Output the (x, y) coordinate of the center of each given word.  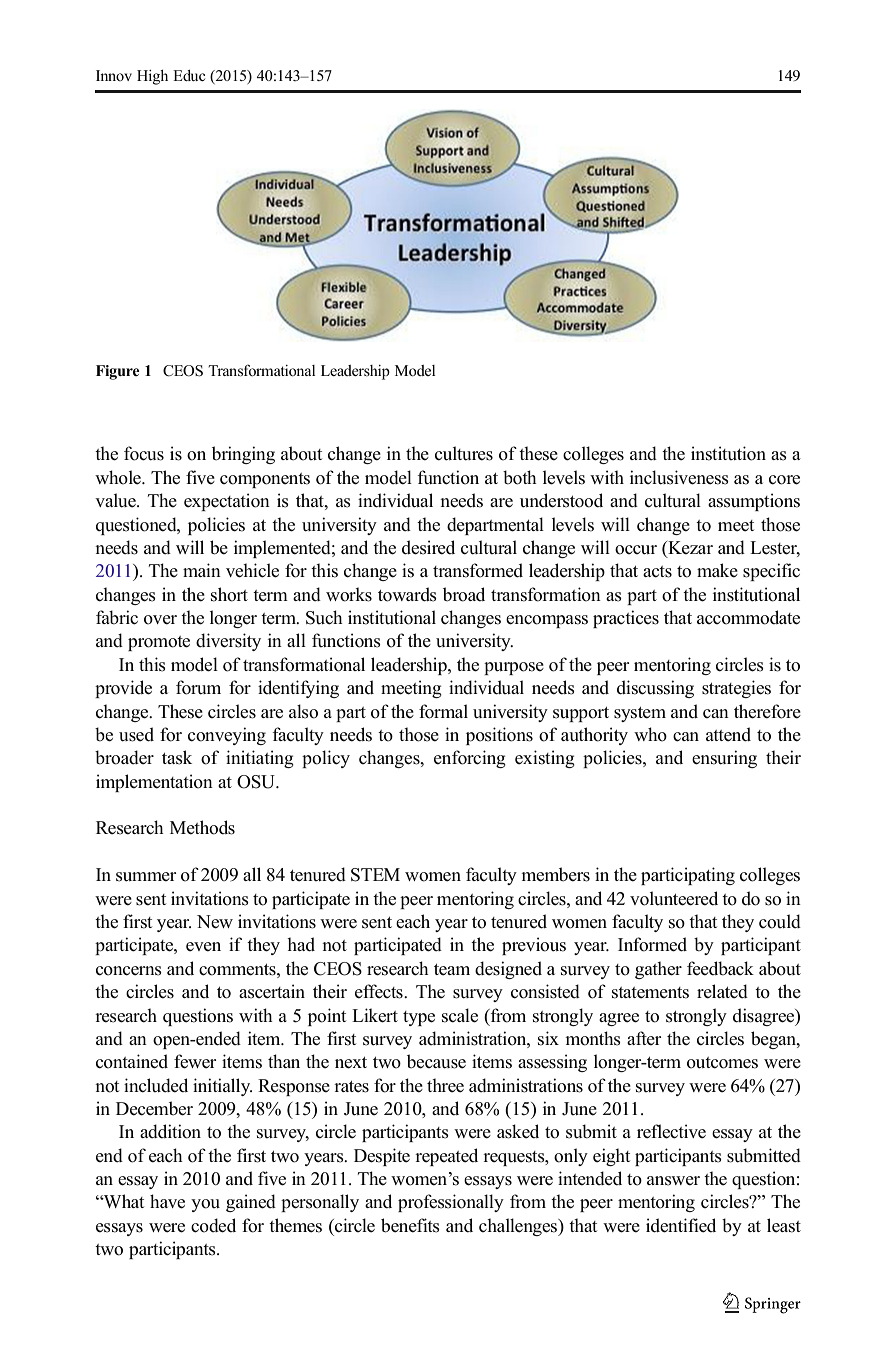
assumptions (754, 502)
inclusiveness (679, 477)
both (520, 477)
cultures (464, 453)
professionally (451, 1203)
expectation (227, 502)
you (205, 1205)
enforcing (470, 759)
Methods (202, 827)
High (152, 77)
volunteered (674, 898)
